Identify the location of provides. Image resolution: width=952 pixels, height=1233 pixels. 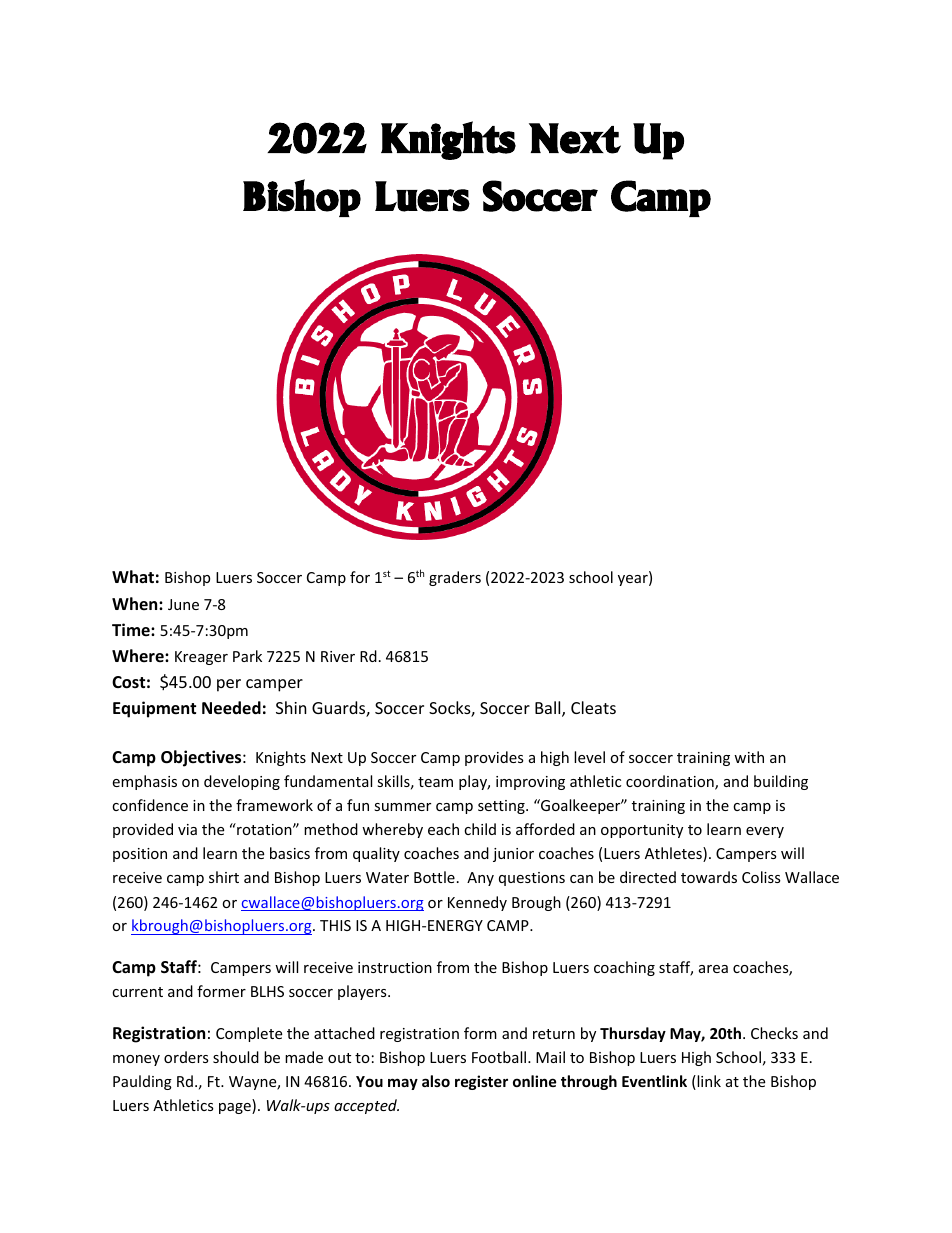
(494, 758).
